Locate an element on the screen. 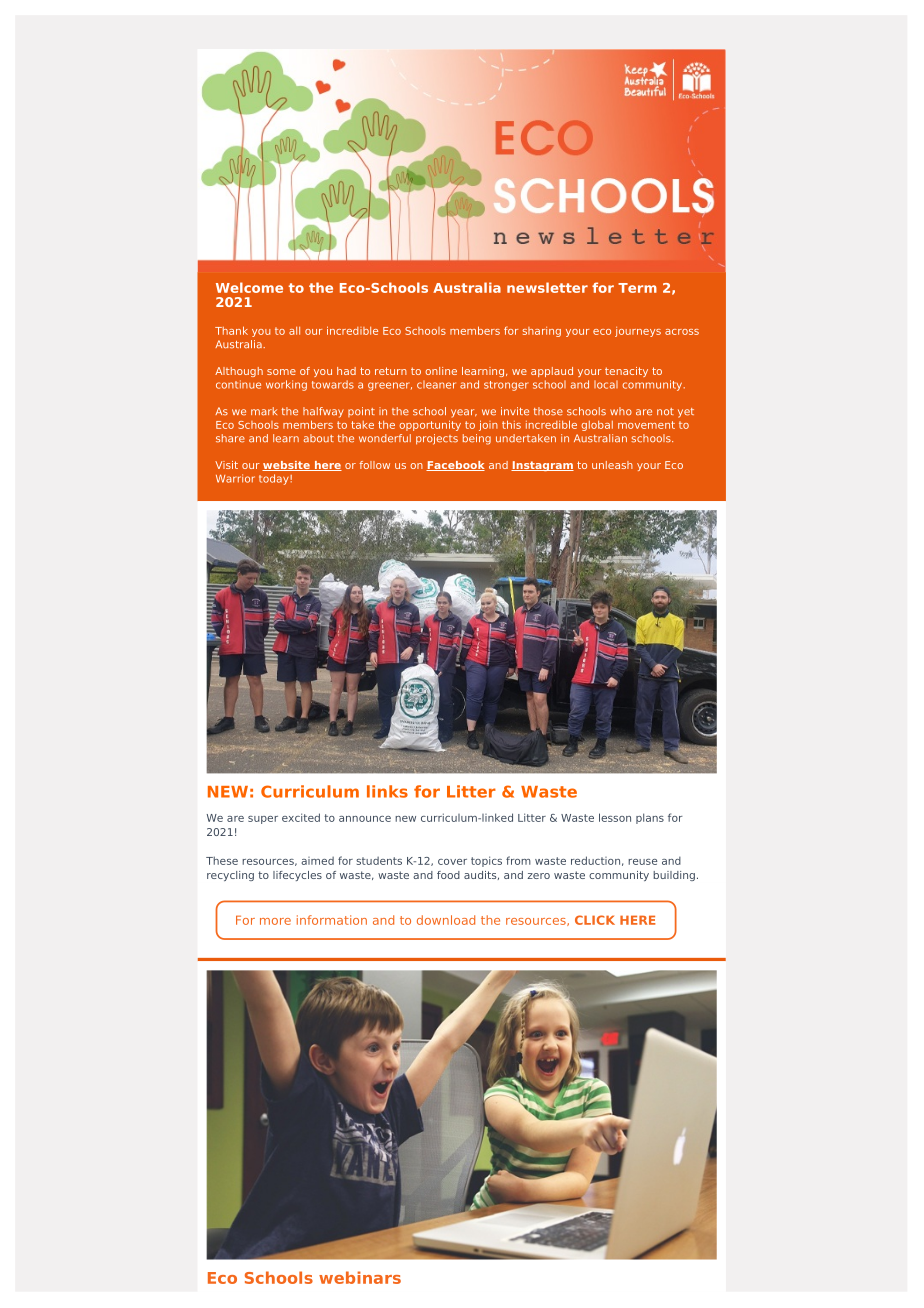 The height and width of the screenshot is (1308, 924). download is located at coordinates (446, 920).
